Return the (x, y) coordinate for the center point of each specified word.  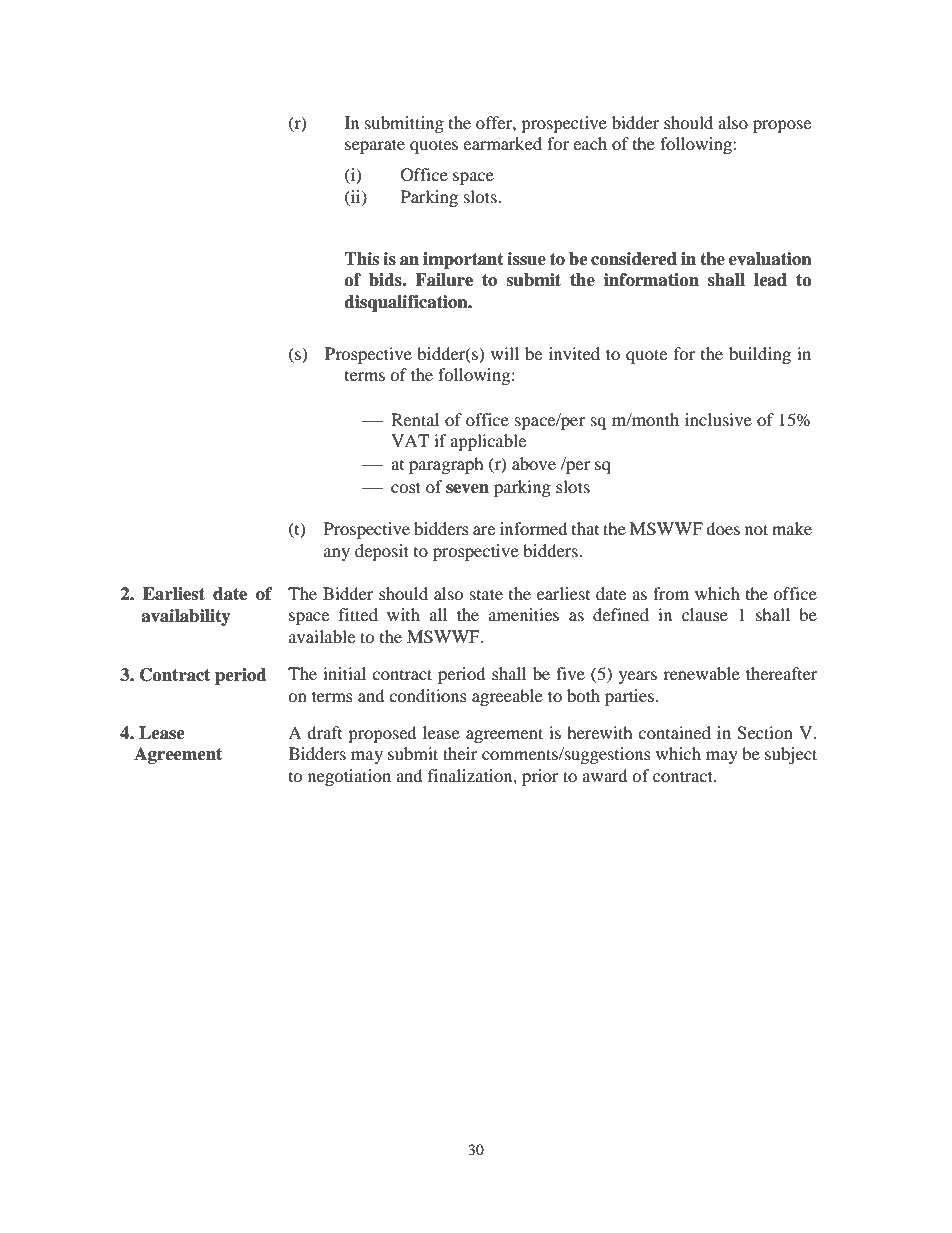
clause (705, 614)
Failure (444, 280)
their (460, 753)
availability (186, 617)
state (486, 594)
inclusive (718, 419)
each (590, 143)
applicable (488, 442)
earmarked (502, 143)
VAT (410, 440)
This (361, 259)
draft (324, 732)
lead (770, 280)
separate (375, 146)
